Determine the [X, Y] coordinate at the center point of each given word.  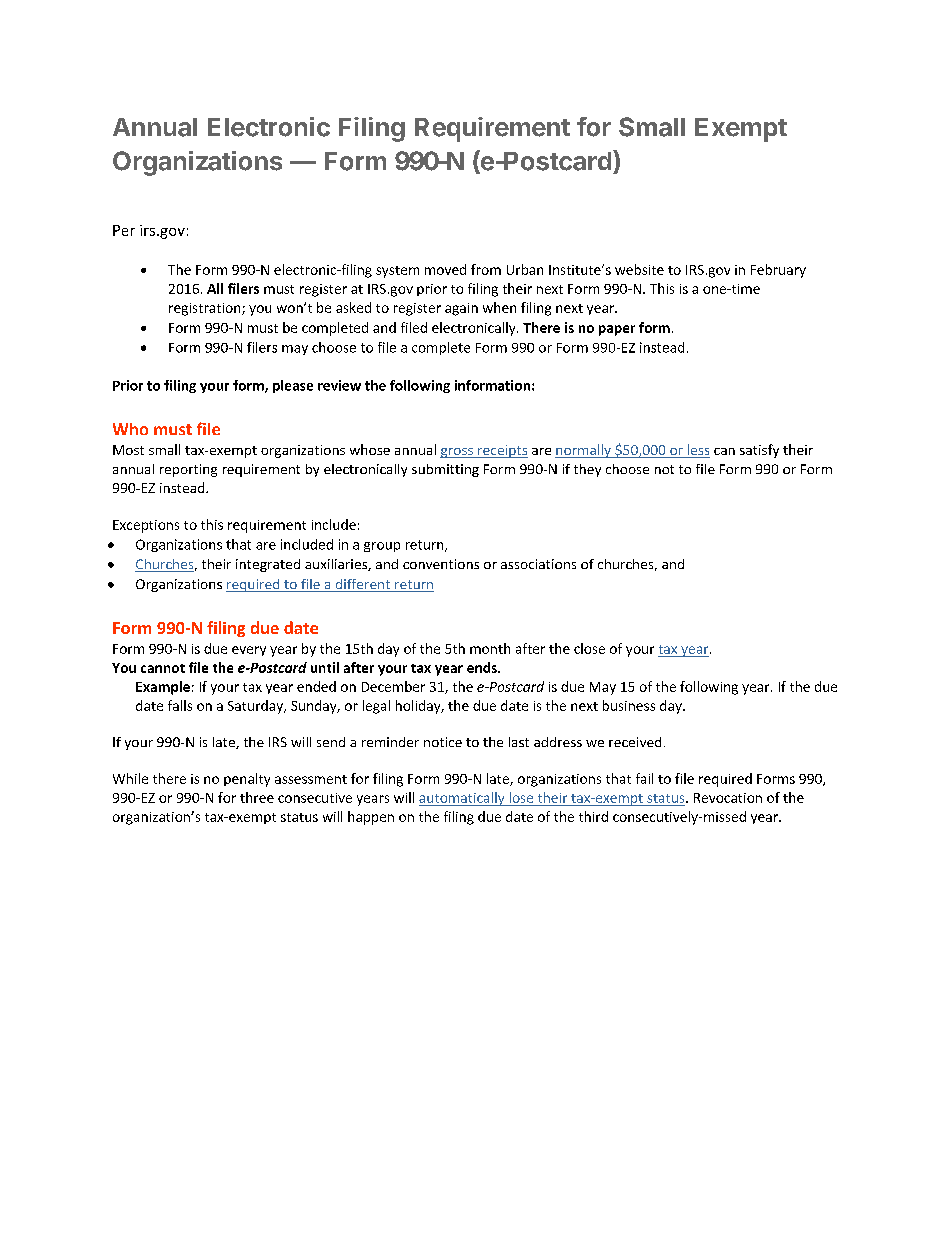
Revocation [728, 798]
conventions [441, 564]
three [257, 797]
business [629, 705]
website [639, 269]
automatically [463, 799]
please [293, 386]
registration [206, 309]
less [697, 451]
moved [445, 269]
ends [483, 667]
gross [457, 453]
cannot [163, 668]
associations [538, 564]
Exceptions [146, 526]
